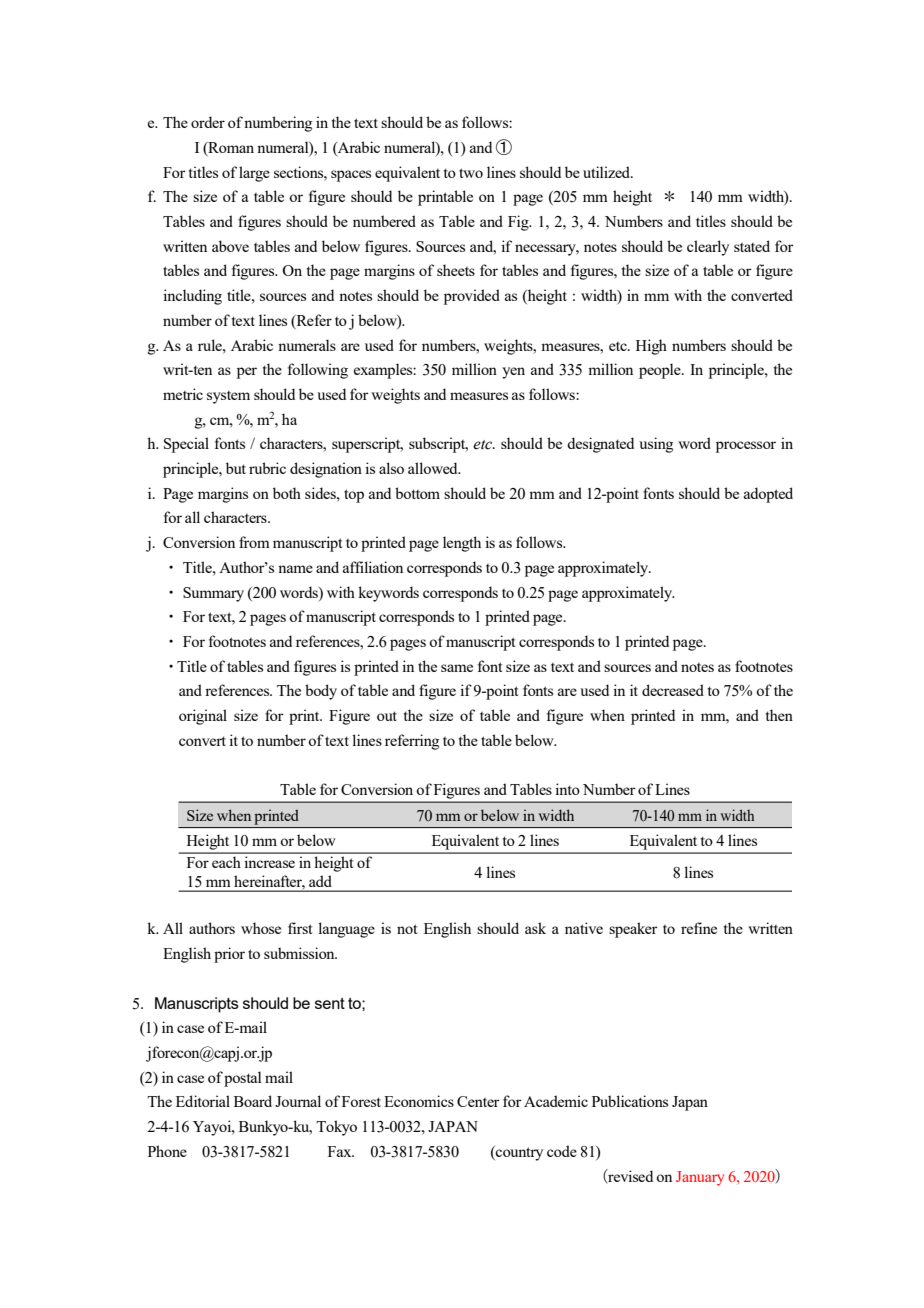  What do you see at coordinates (471, 173) in the document?
I see `two` at bounding box center [471, 173].
